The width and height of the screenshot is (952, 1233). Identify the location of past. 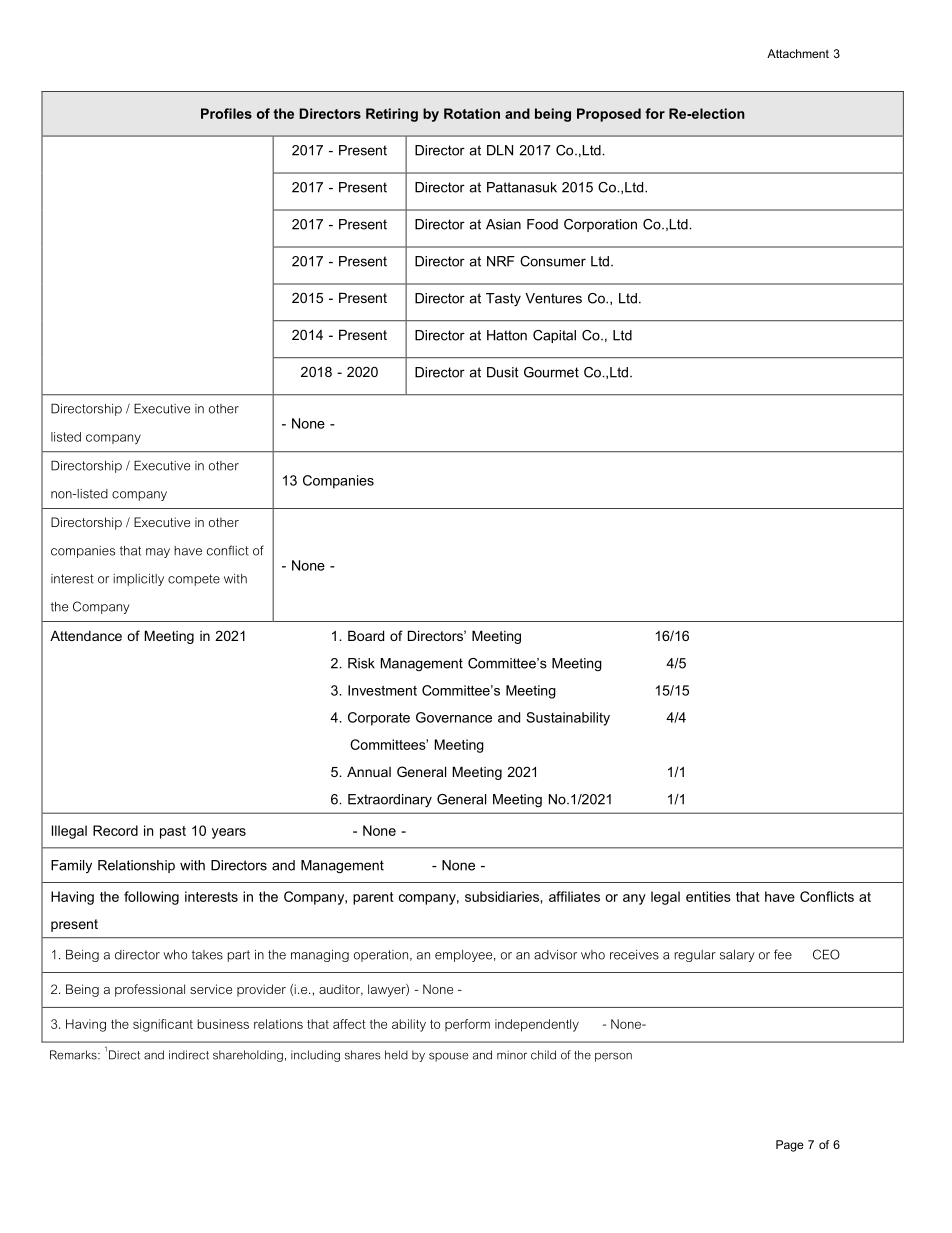
(173, 832).
